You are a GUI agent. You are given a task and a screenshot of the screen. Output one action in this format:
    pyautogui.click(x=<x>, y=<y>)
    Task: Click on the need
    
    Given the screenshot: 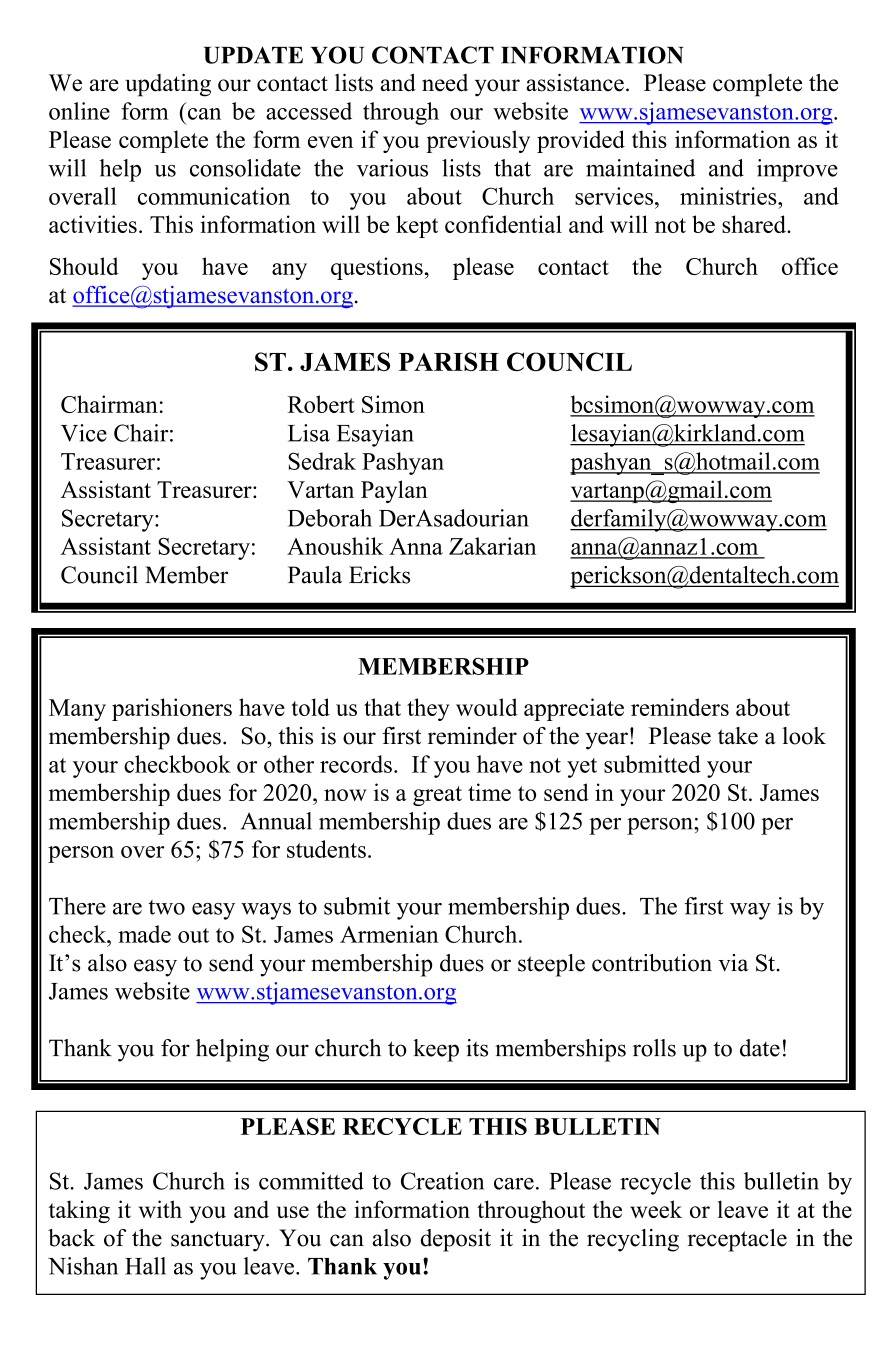 What is the action you would take?
    pyautogui.click(x=445, y=83)
